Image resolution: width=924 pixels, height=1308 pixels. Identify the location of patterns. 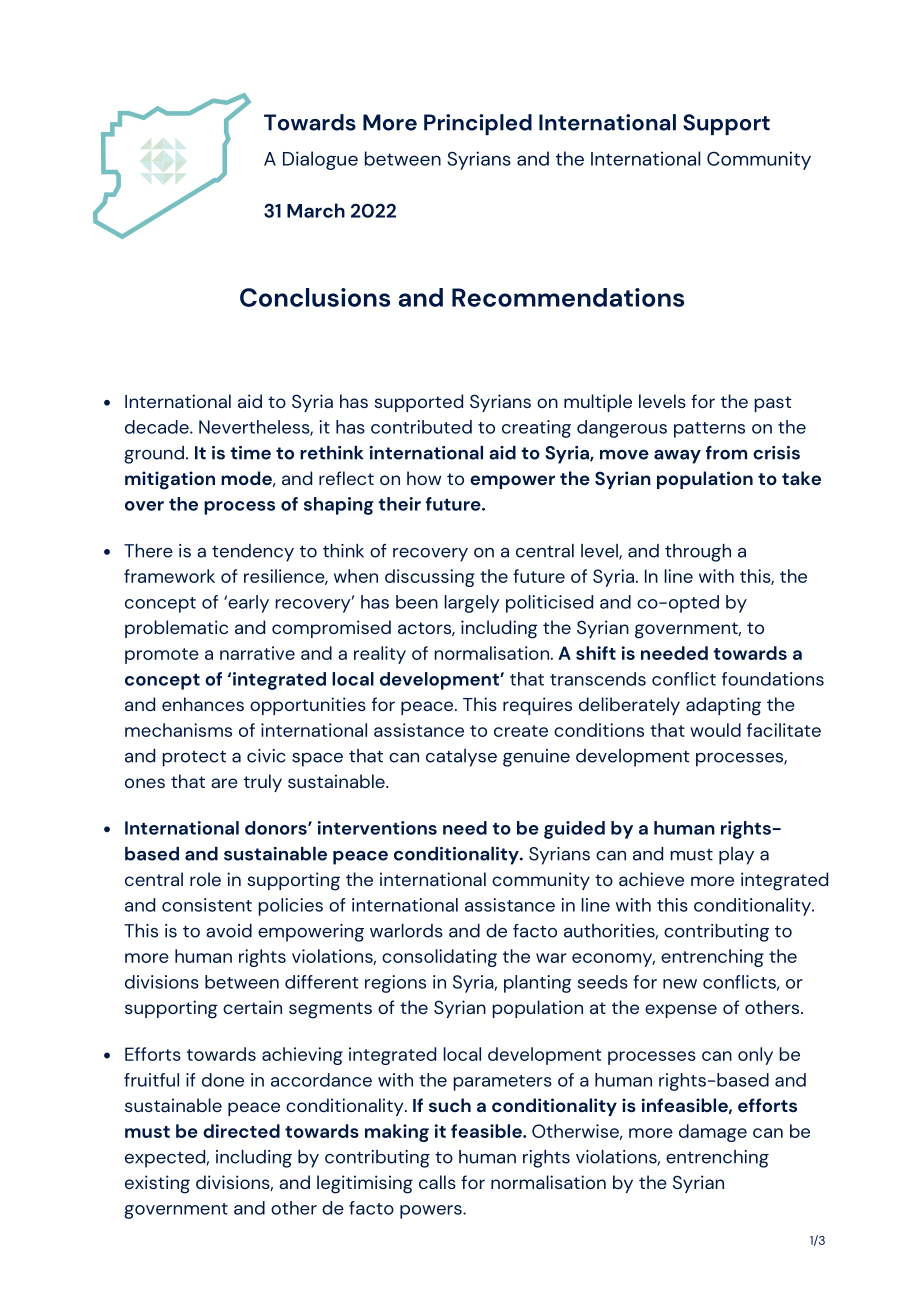
(709, 430).
